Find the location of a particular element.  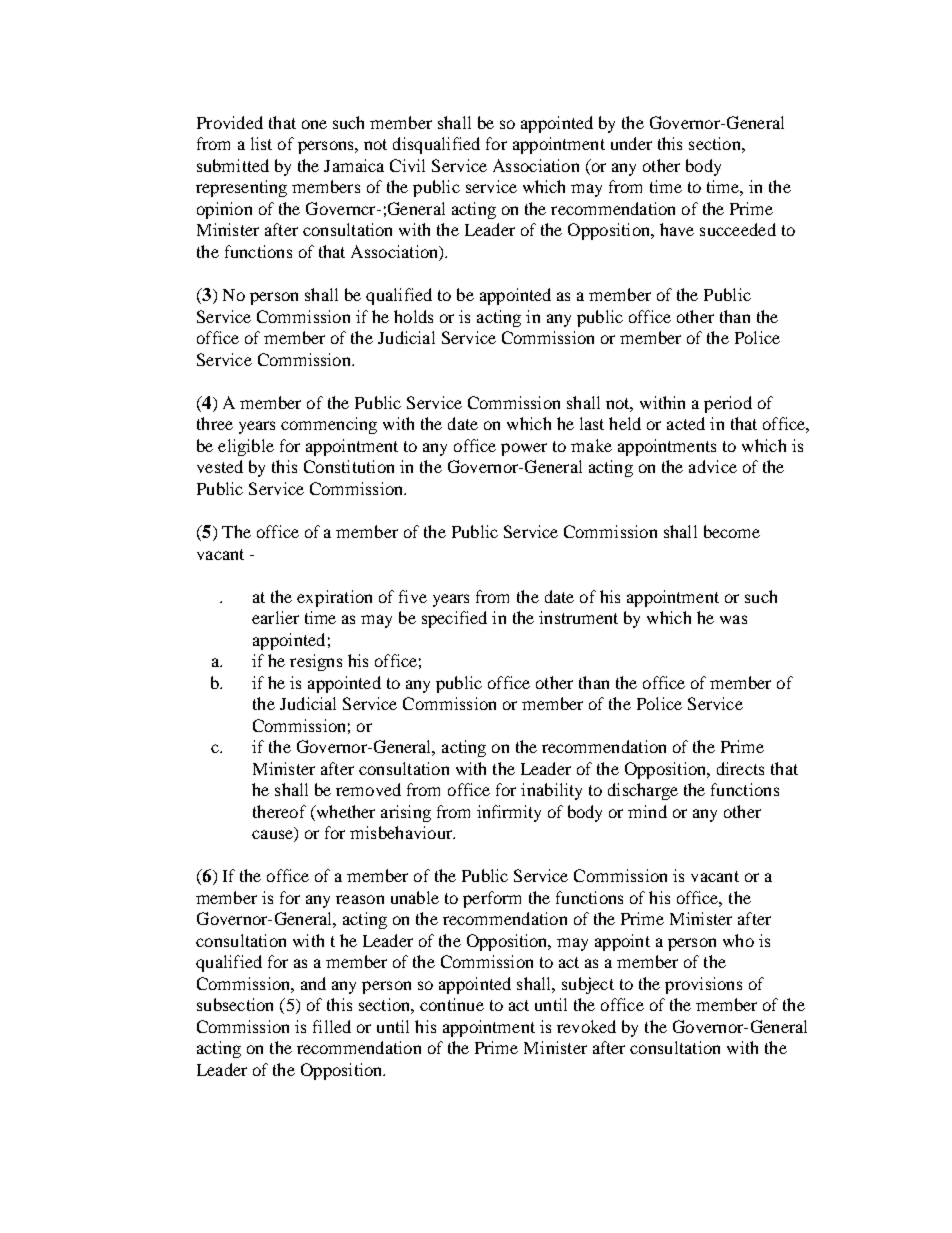

under is located at coordinates (631, 143).
